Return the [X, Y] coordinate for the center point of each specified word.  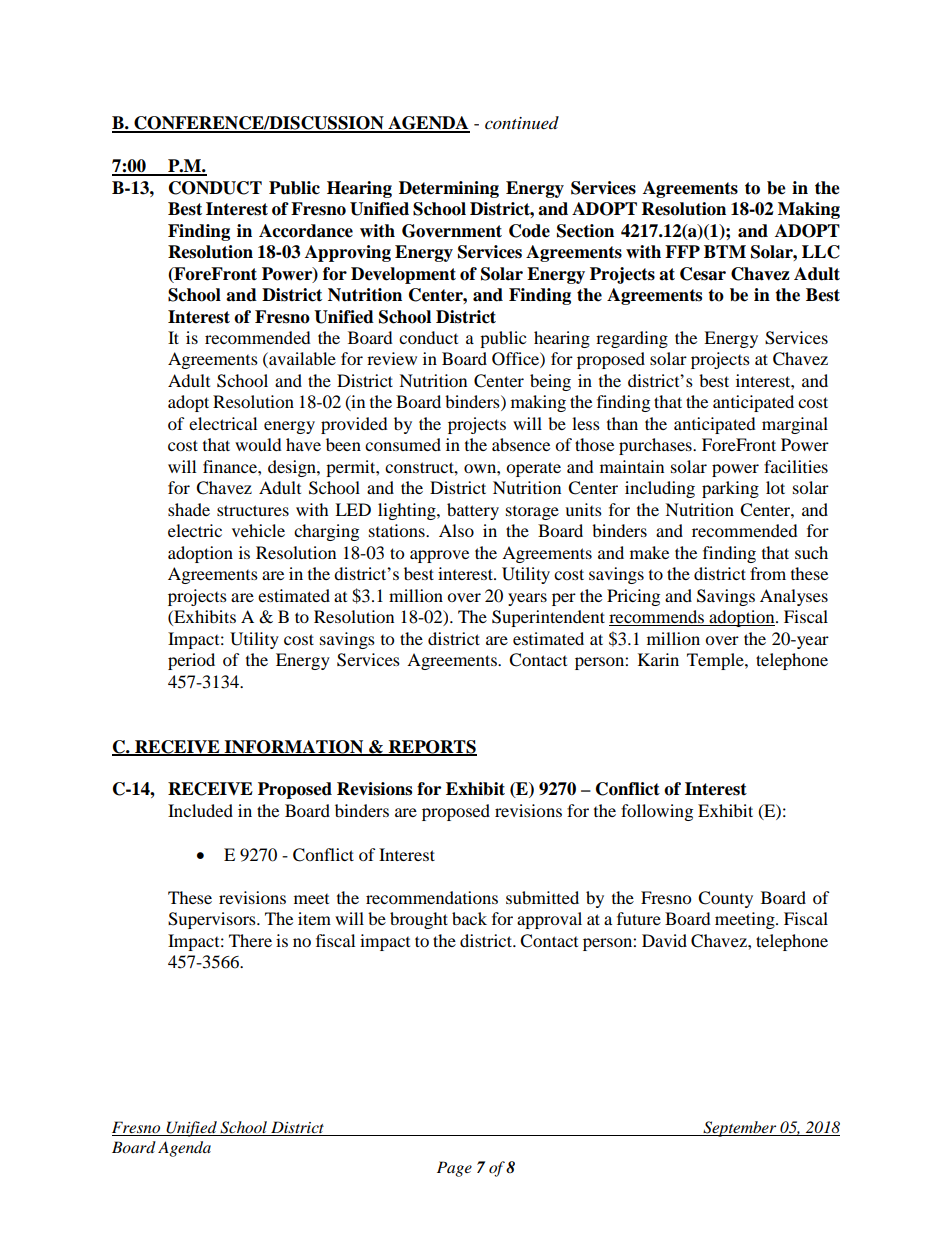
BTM [725, 251]
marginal [795, 425]
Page [454, 1169]
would [258, 444]
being [550, 382]
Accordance [306, 231]
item [314, 918]
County [725, 899]
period [191, 661]
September [740, 1129]
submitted [542, 897]
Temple [716, 661]
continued [522, 122]
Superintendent [548, 618]
